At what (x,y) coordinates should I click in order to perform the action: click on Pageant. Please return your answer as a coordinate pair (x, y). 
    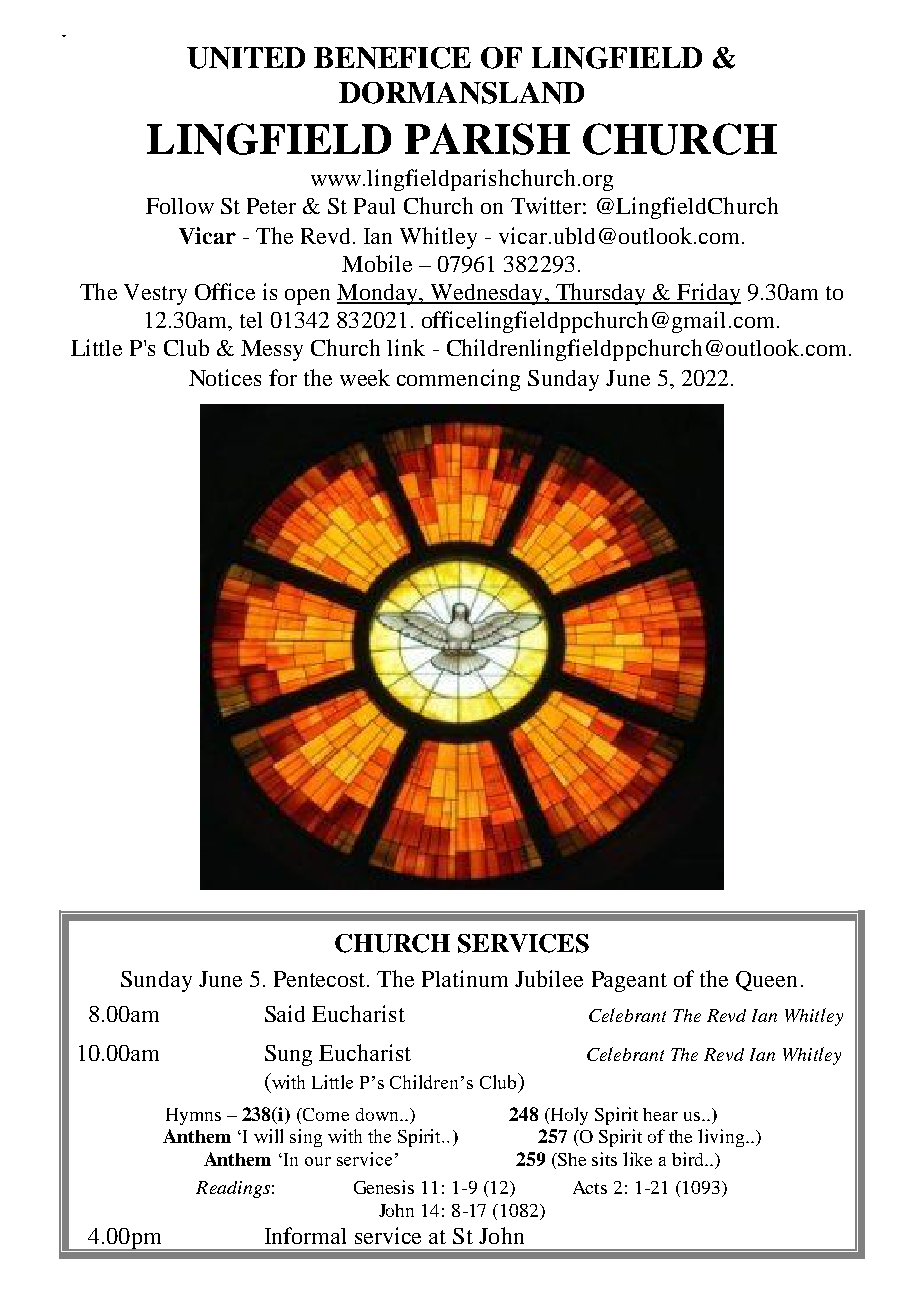
    Looking at the image, I should click on (629, 981).
